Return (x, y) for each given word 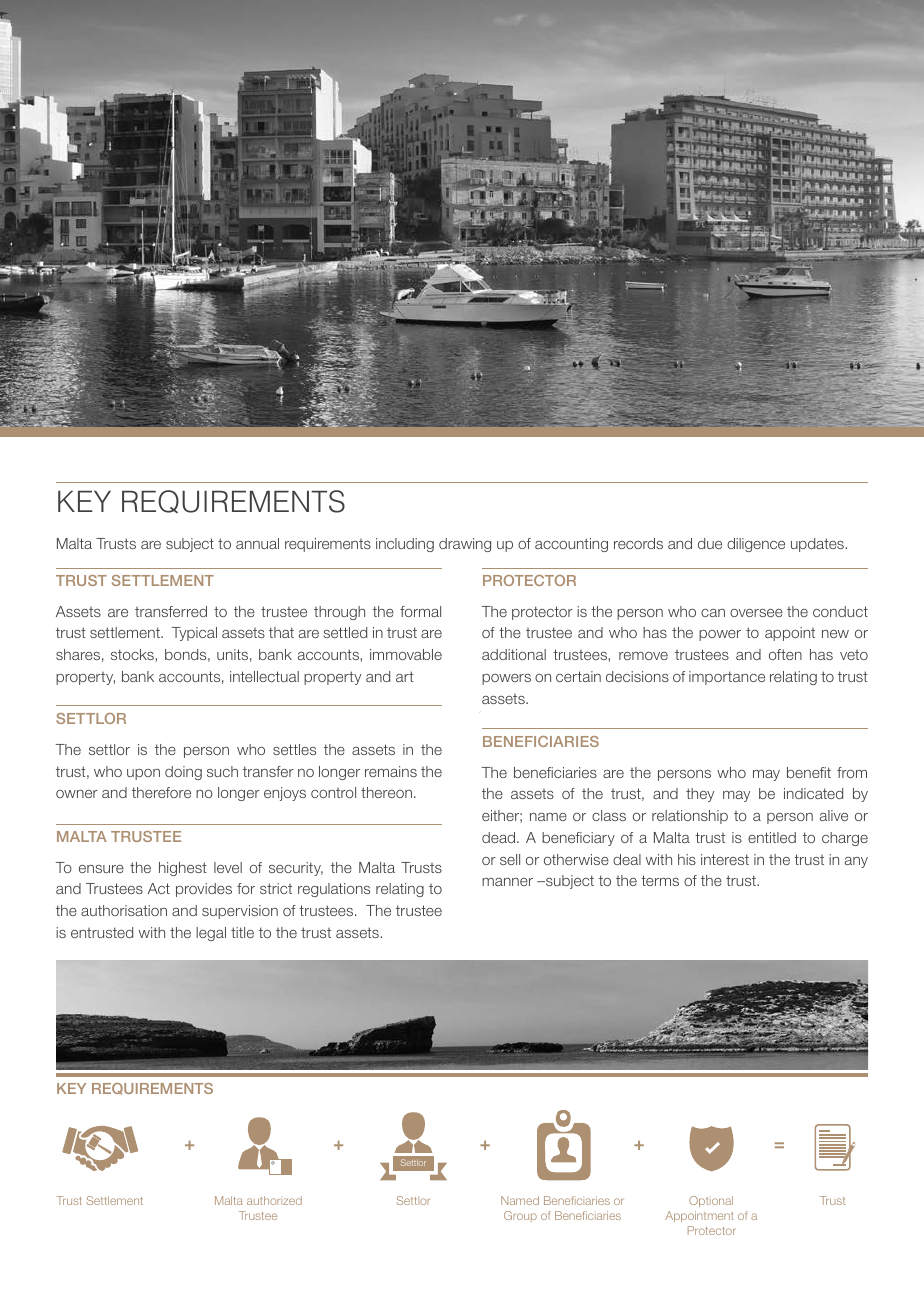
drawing (465, 545)
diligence (756, 545)
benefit (809, 772)
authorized (274, 1200)
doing (183, 773)
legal (211, 934)
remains (391, 771)
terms (660, 880)
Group (520, 1216)
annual (257, 543)
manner (507, 882)
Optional (711, 1201)
